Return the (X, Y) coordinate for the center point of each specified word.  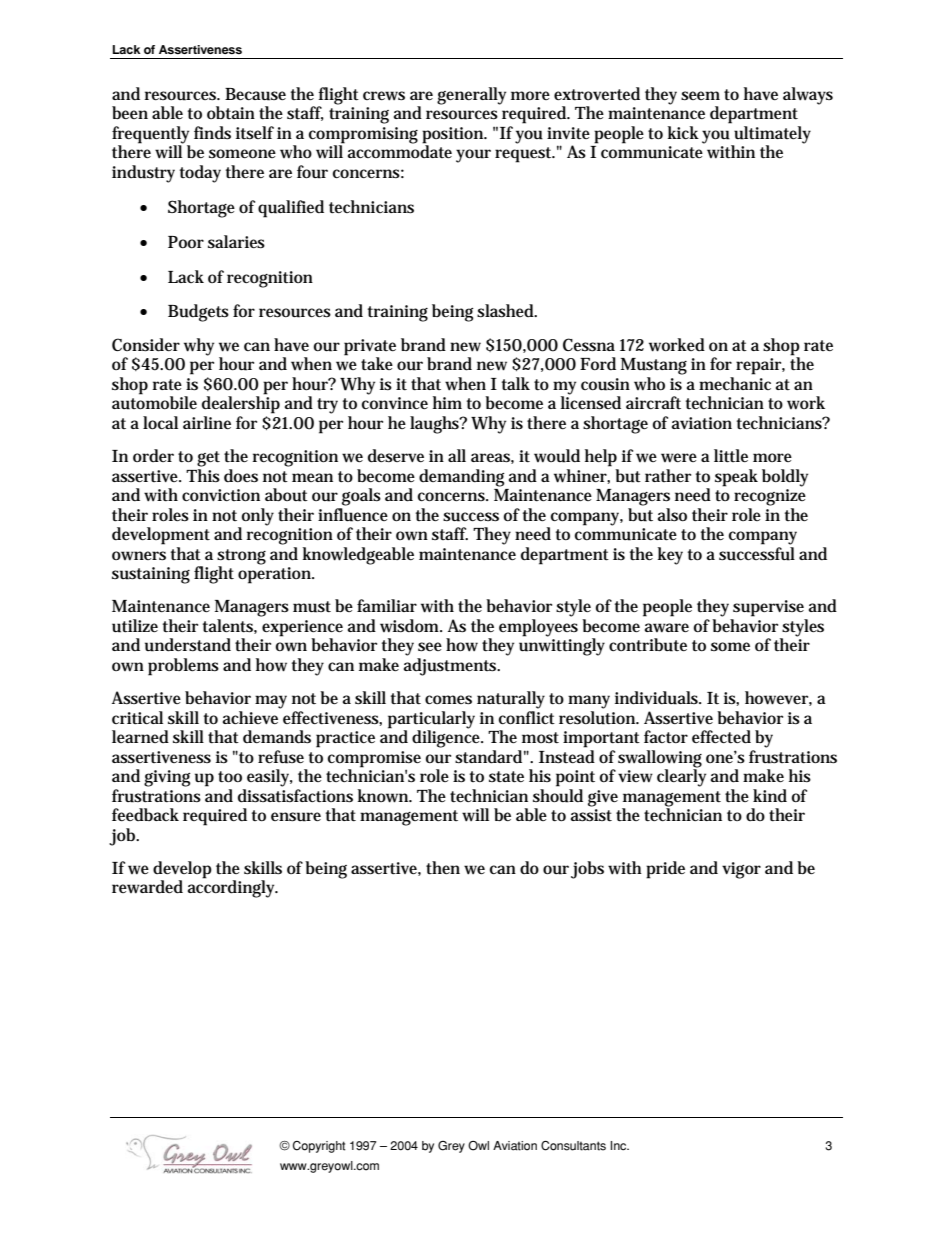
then (443, 867)
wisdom (411, 626)
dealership (241, 404)
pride (665, 870)
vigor (741, 870)
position (454, 135)
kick (683, 132)
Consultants (573, 1146)
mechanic (735, 383)
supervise (768, 608)
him (447, 402)
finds (212, 133)
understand (188, 645)
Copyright (319, 1147)
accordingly (233, 888)
